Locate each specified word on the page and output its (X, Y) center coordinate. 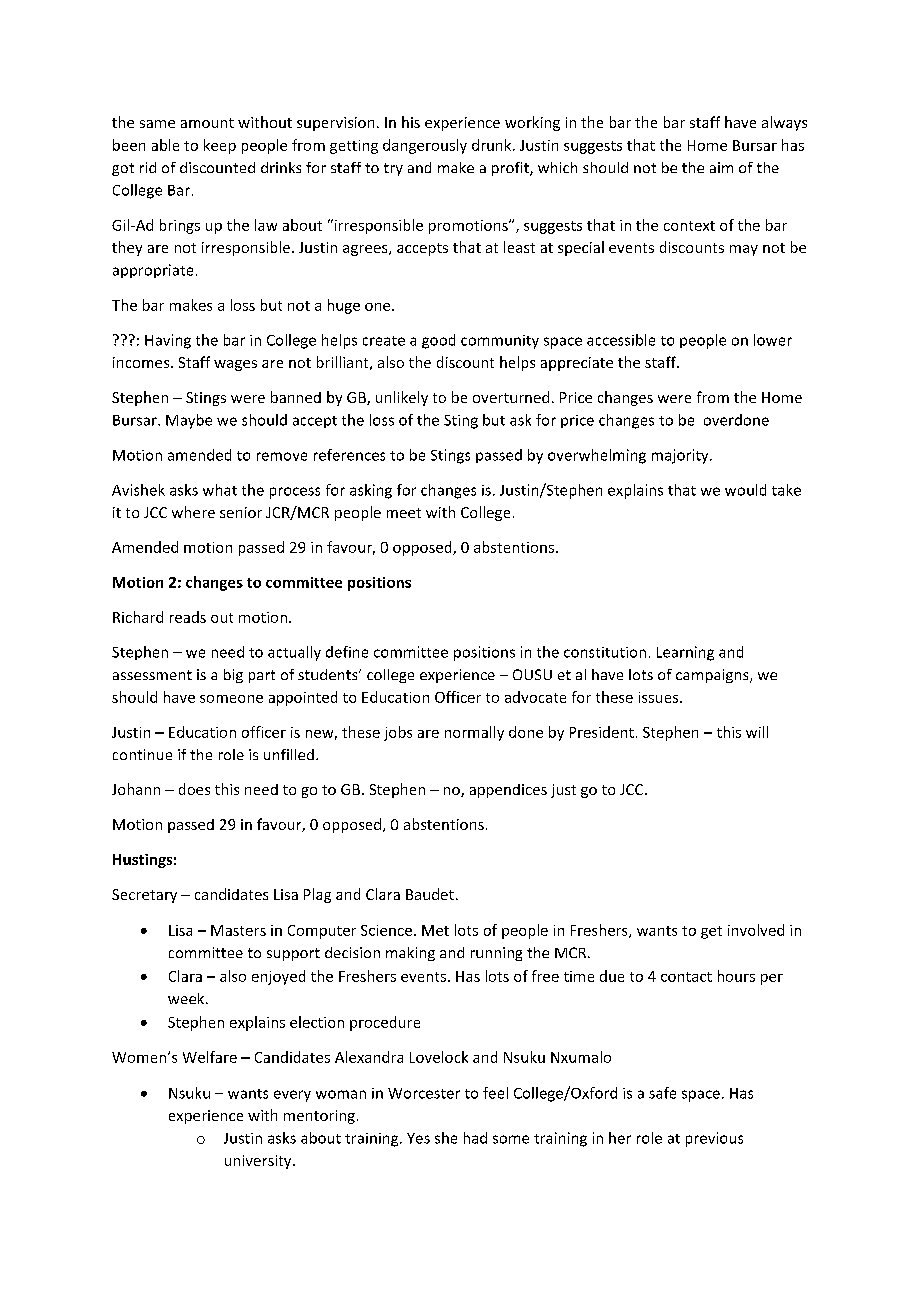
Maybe (189, 421)
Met (435, 930)
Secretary (144, 896)
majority (681, 456)
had (475, 1138)
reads (188, 617)
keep (220, 146)
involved (756, 930)
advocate (535, 697)
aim (721, 167)
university (259, 1162)
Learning (685, 653)
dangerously (425, 146)
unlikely (402, 398)
